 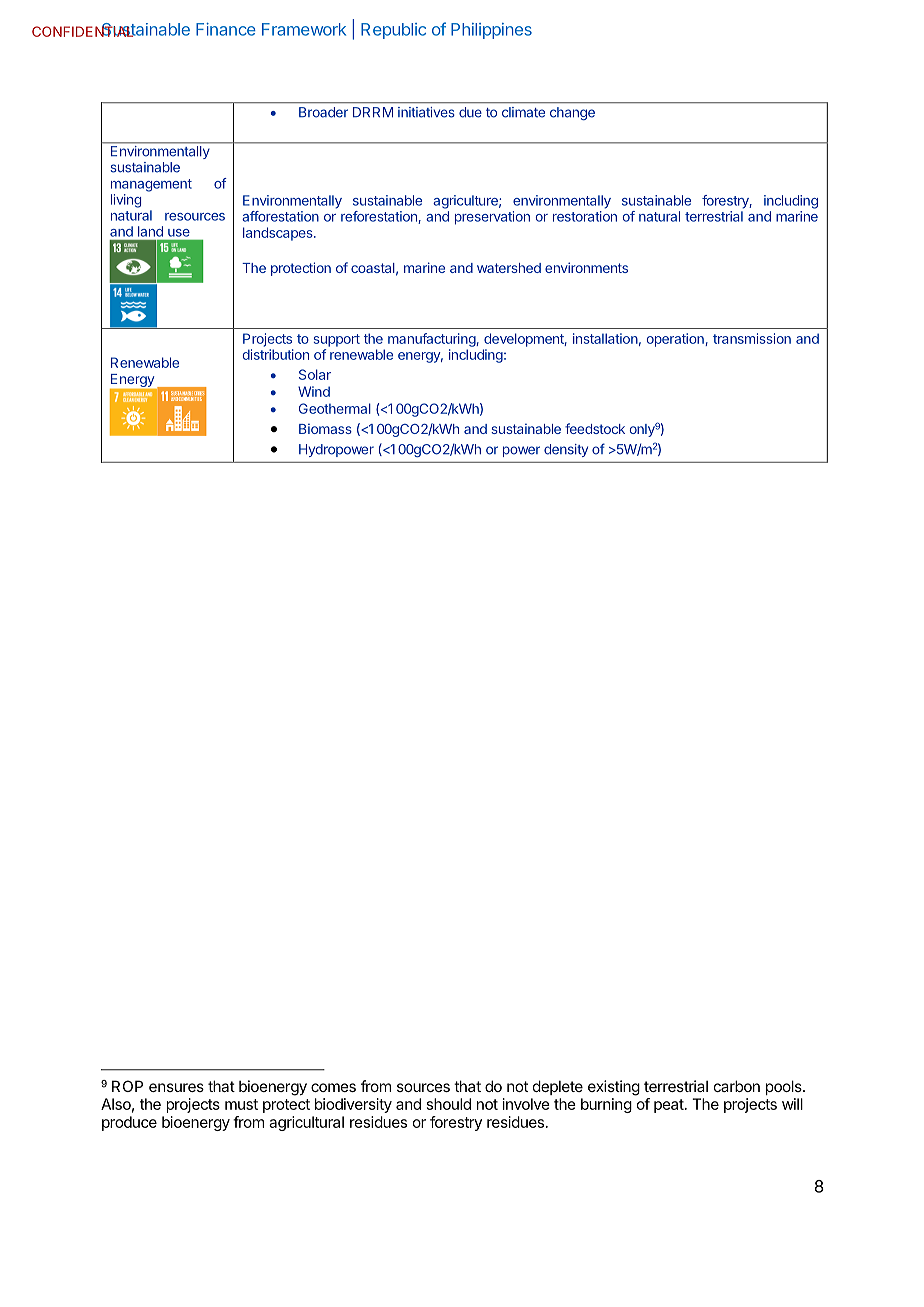 What do you see at coordinates (737, 1086) in the document?
I see `carbon` at bounding box center [737, 1086].
